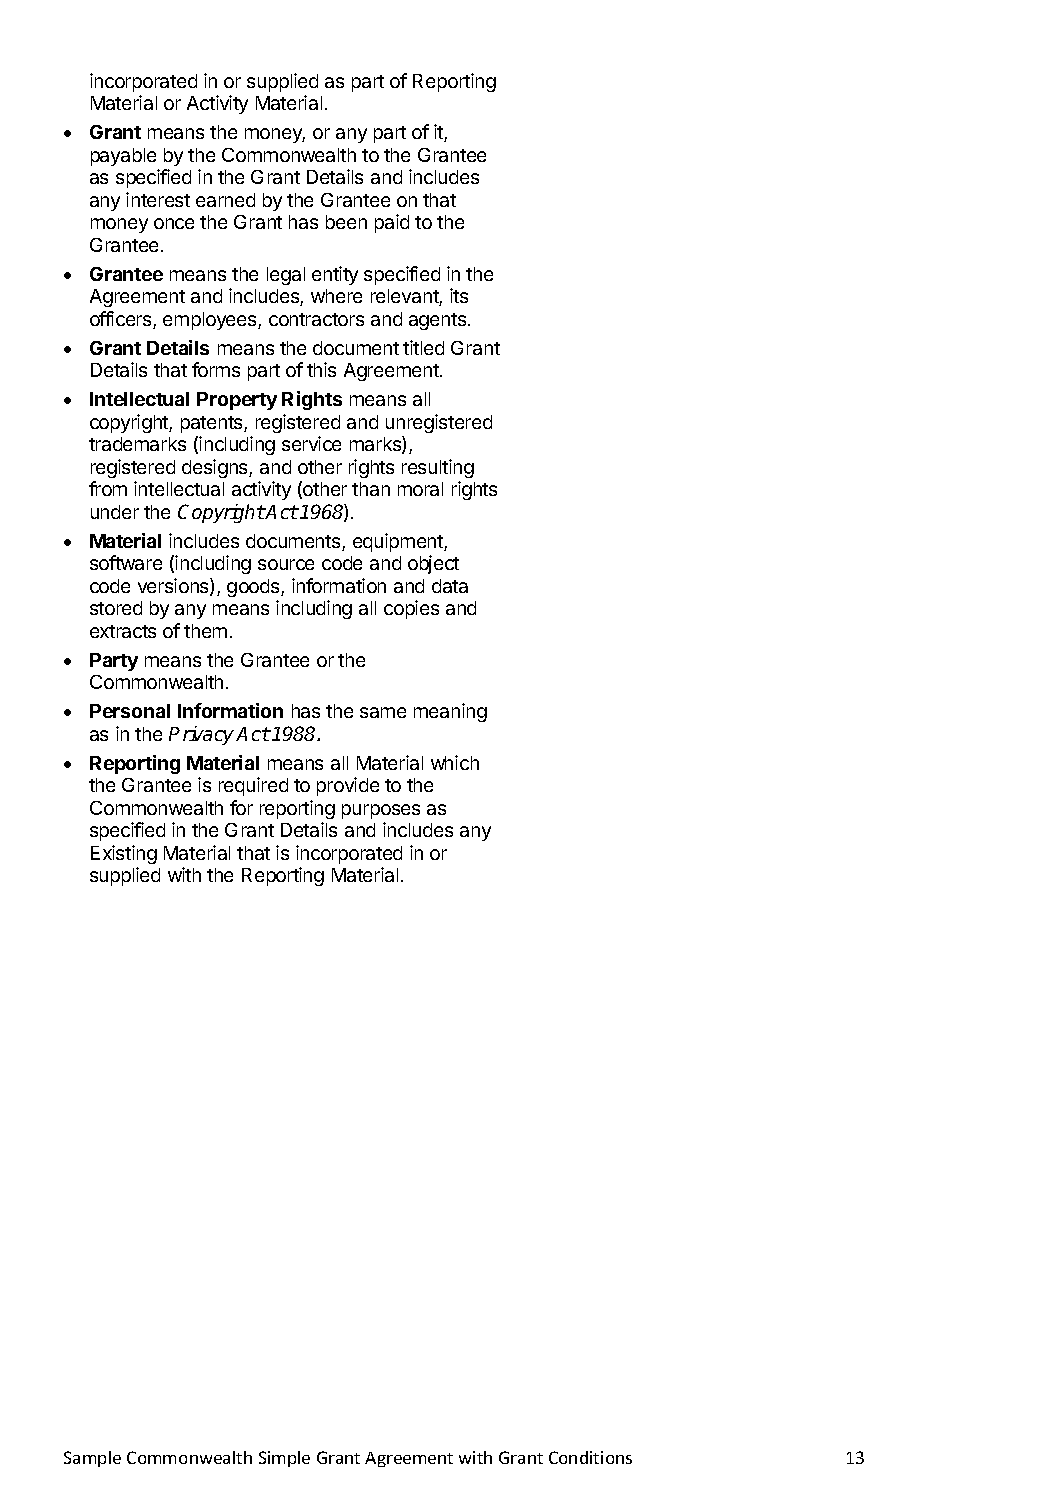 The image size is (1057, 1495). I want to click on Simple, so click(284, 1459).
